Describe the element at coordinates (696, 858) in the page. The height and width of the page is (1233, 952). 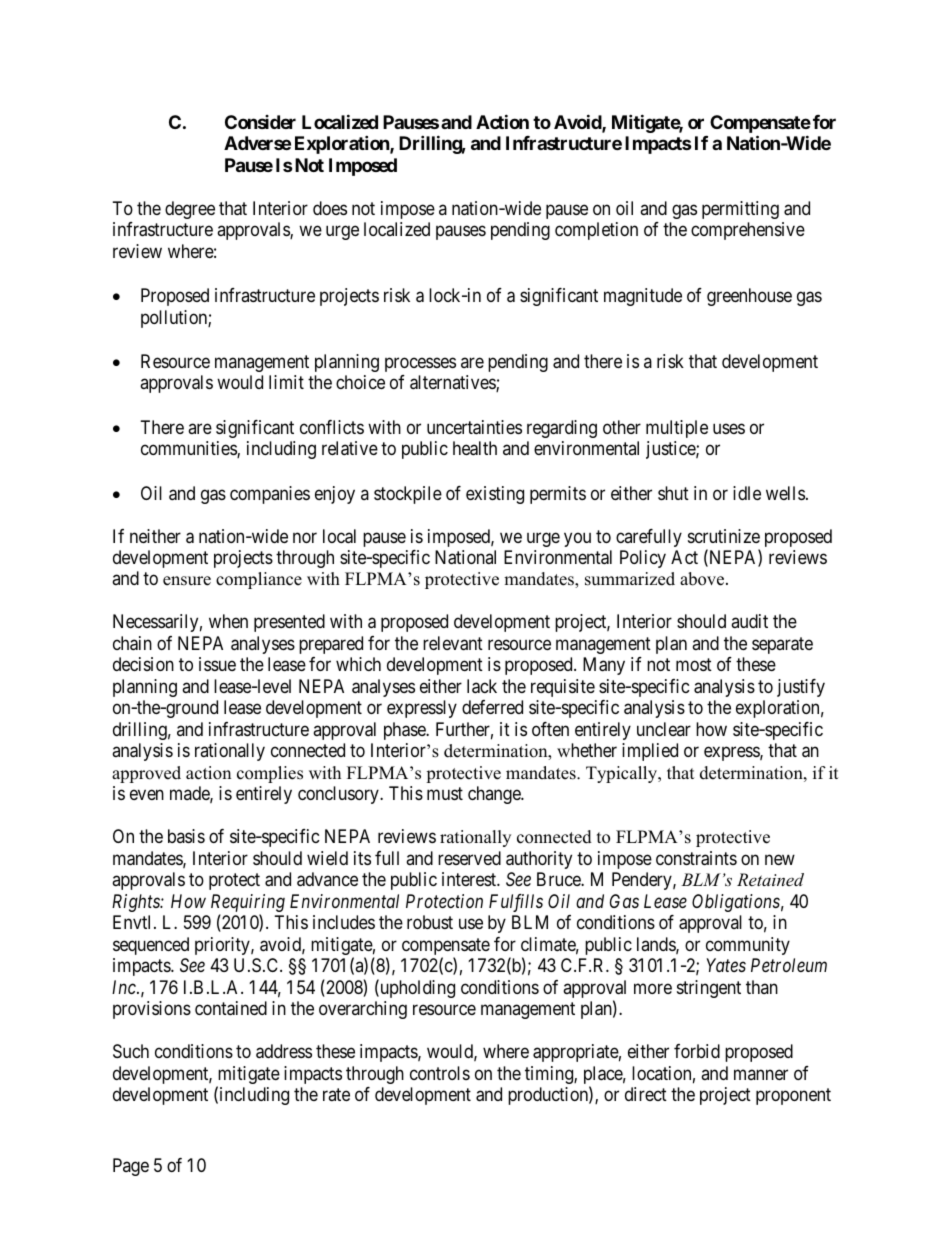
I see `constraints` at that location.
